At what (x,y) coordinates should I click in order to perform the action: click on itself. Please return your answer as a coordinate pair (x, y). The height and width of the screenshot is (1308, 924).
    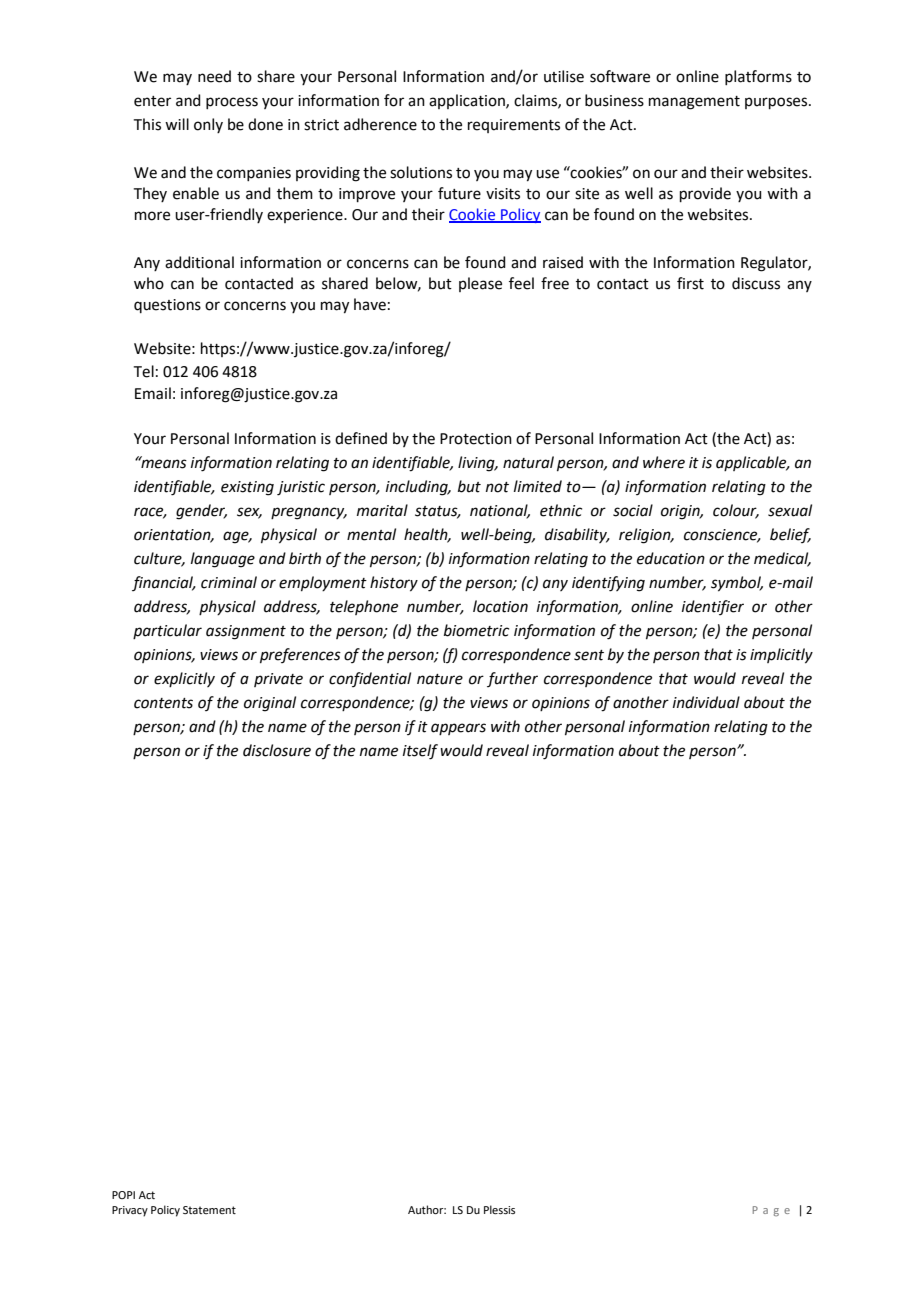
    Looking at the image, I should click on (420, 752).
